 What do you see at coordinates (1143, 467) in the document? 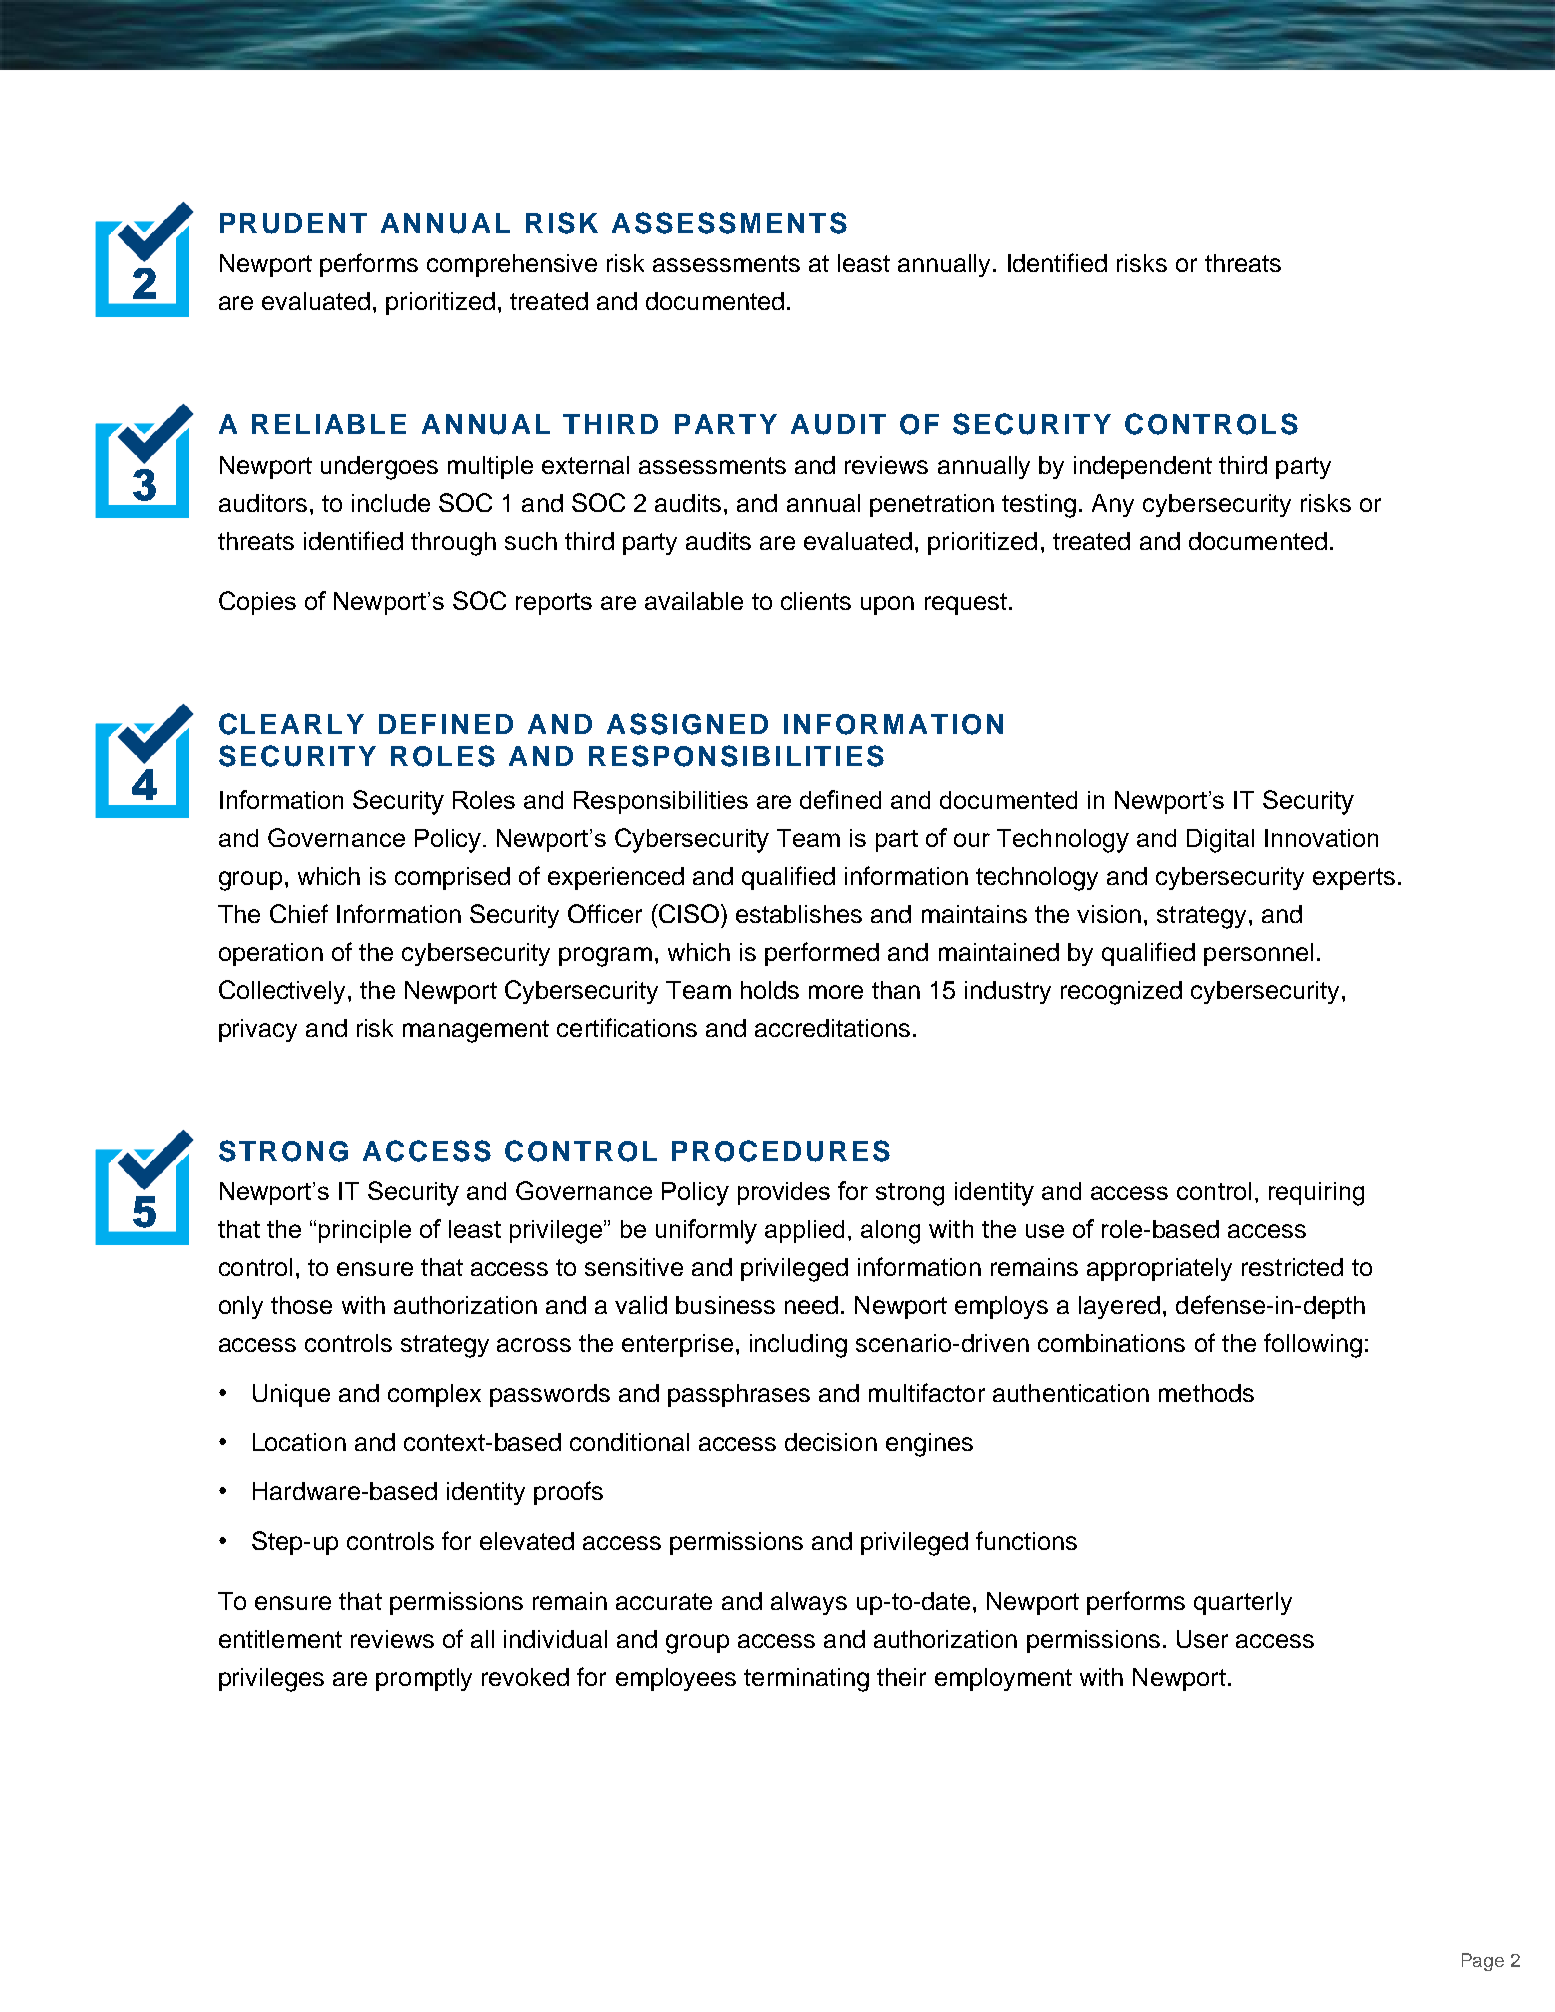
I see `independent` at bounding box center [1143, 467].
